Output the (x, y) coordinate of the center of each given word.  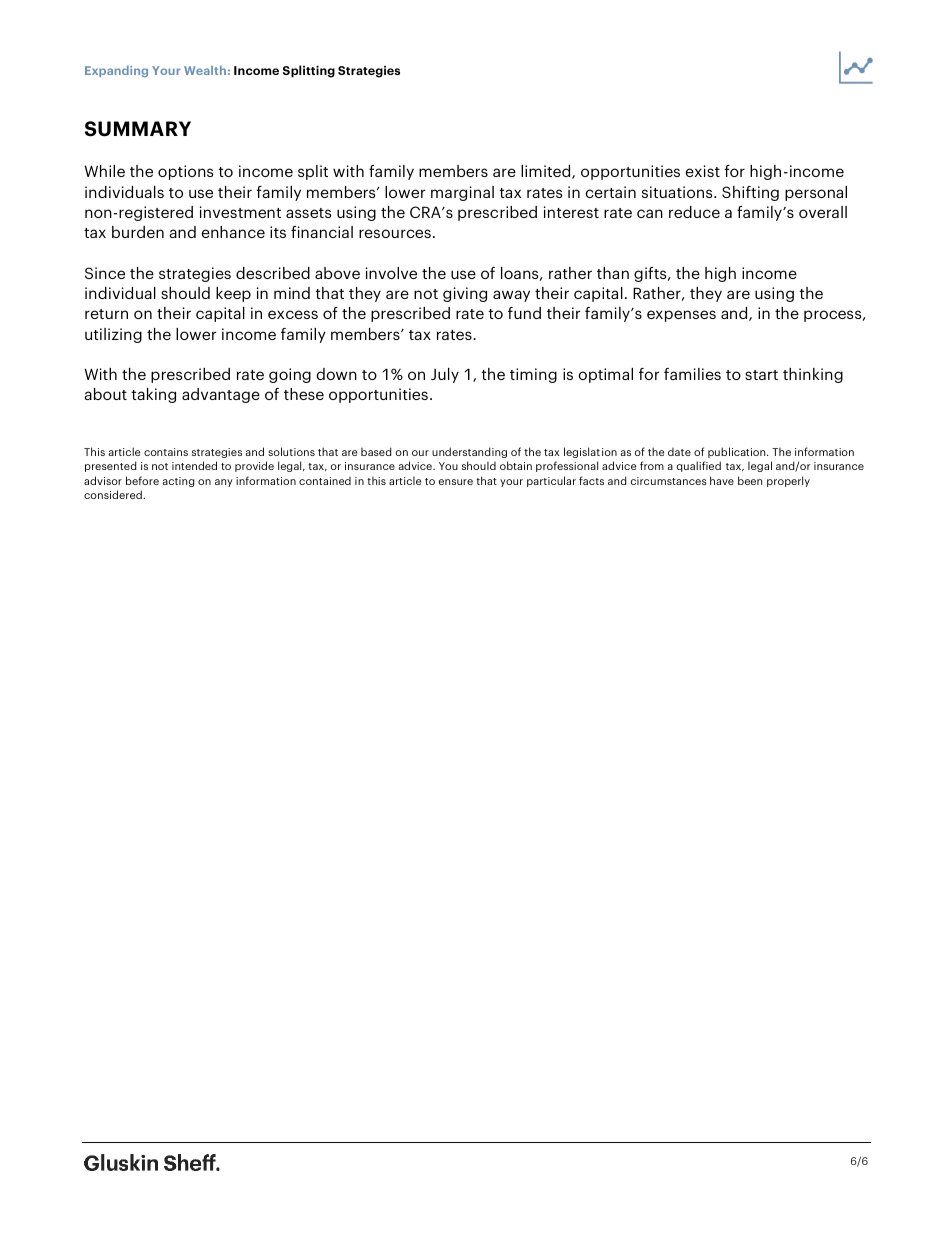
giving (465, 294)
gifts (651, 274)
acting (178, 482)
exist (703, 171)
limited (547, 172)
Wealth (205, 70)
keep (233, 294)
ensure (456, 482)
